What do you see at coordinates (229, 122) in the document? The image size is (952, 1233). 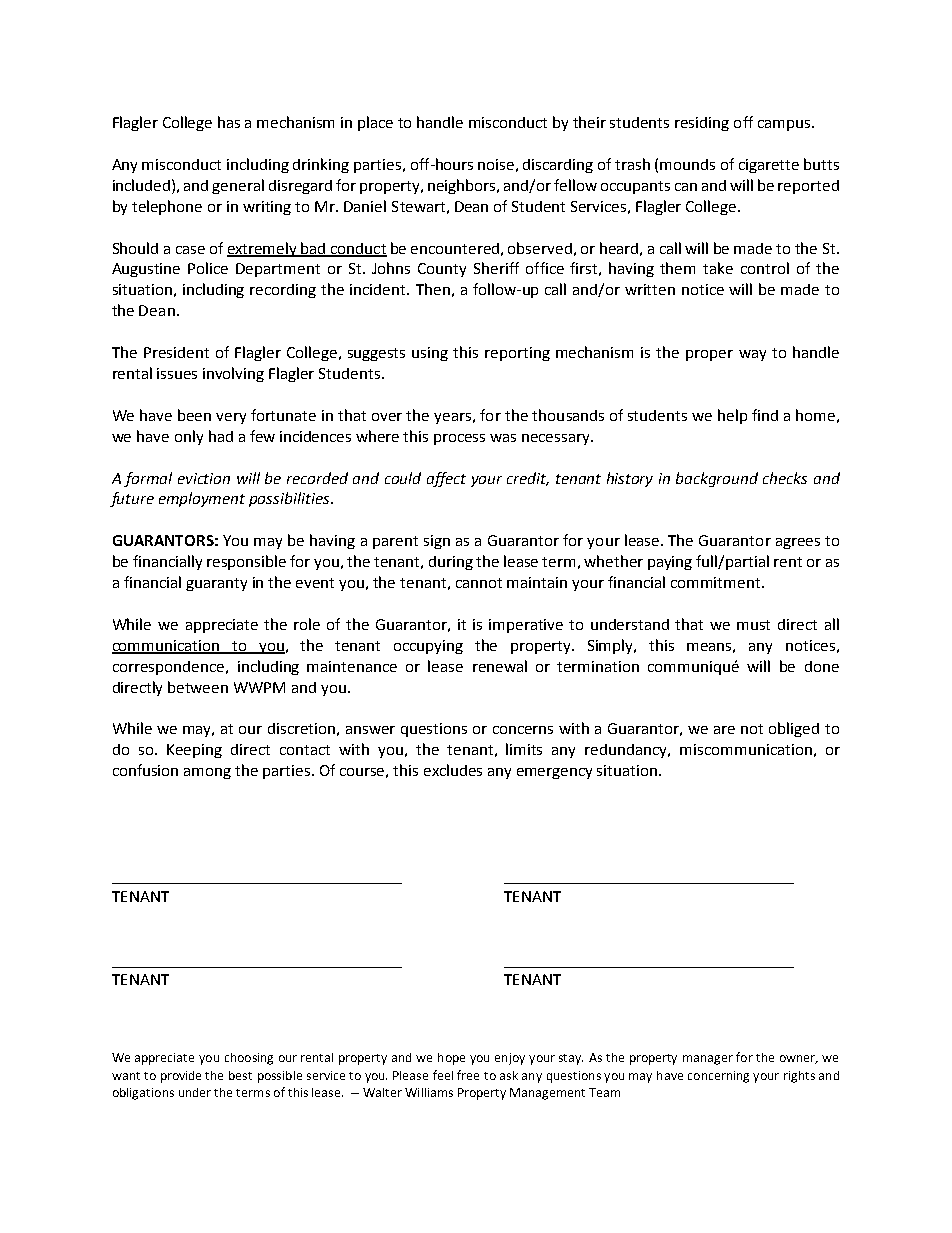 I see `has` at bounding box center [229, 122].
